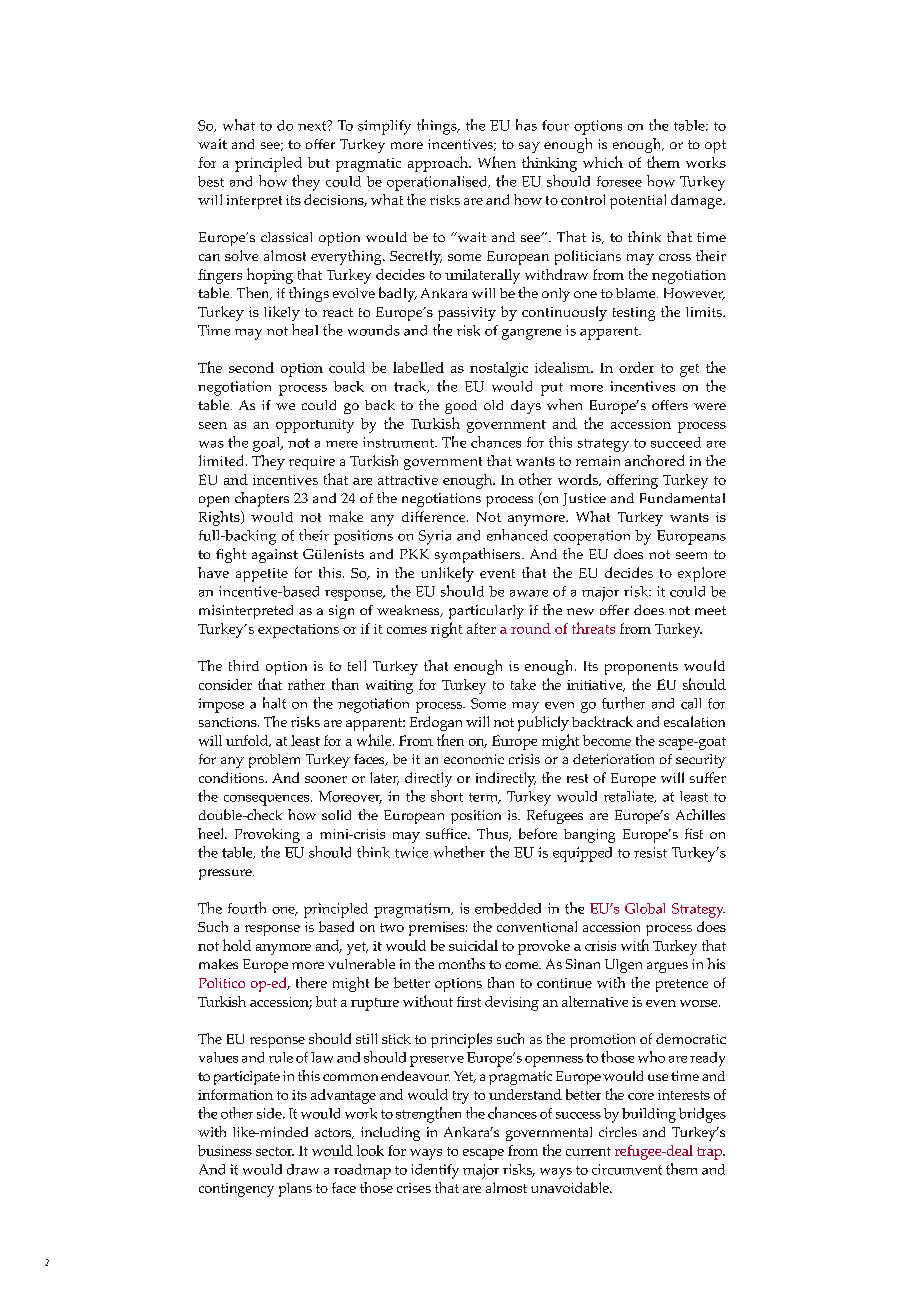 The height and width of the image is (1308, 924). I want to click on nostalgic, so click(499, 369).
